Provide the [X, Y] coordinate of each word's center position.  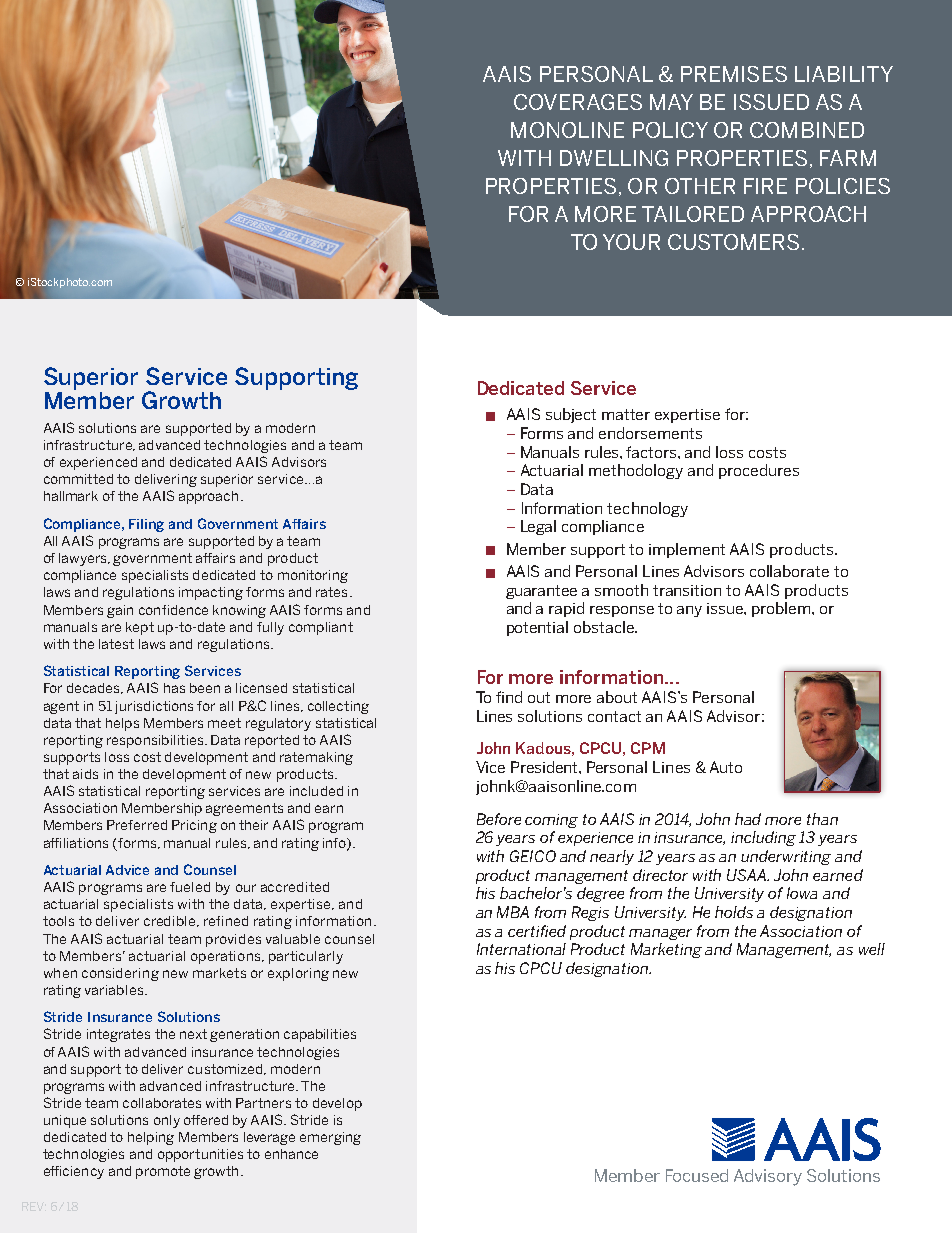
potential [537, 628]
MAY [671, 102]
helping [151, 1138]
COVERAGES [578, 102]
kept [140, 628]
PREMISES [734, 74]
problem [782, 609]
